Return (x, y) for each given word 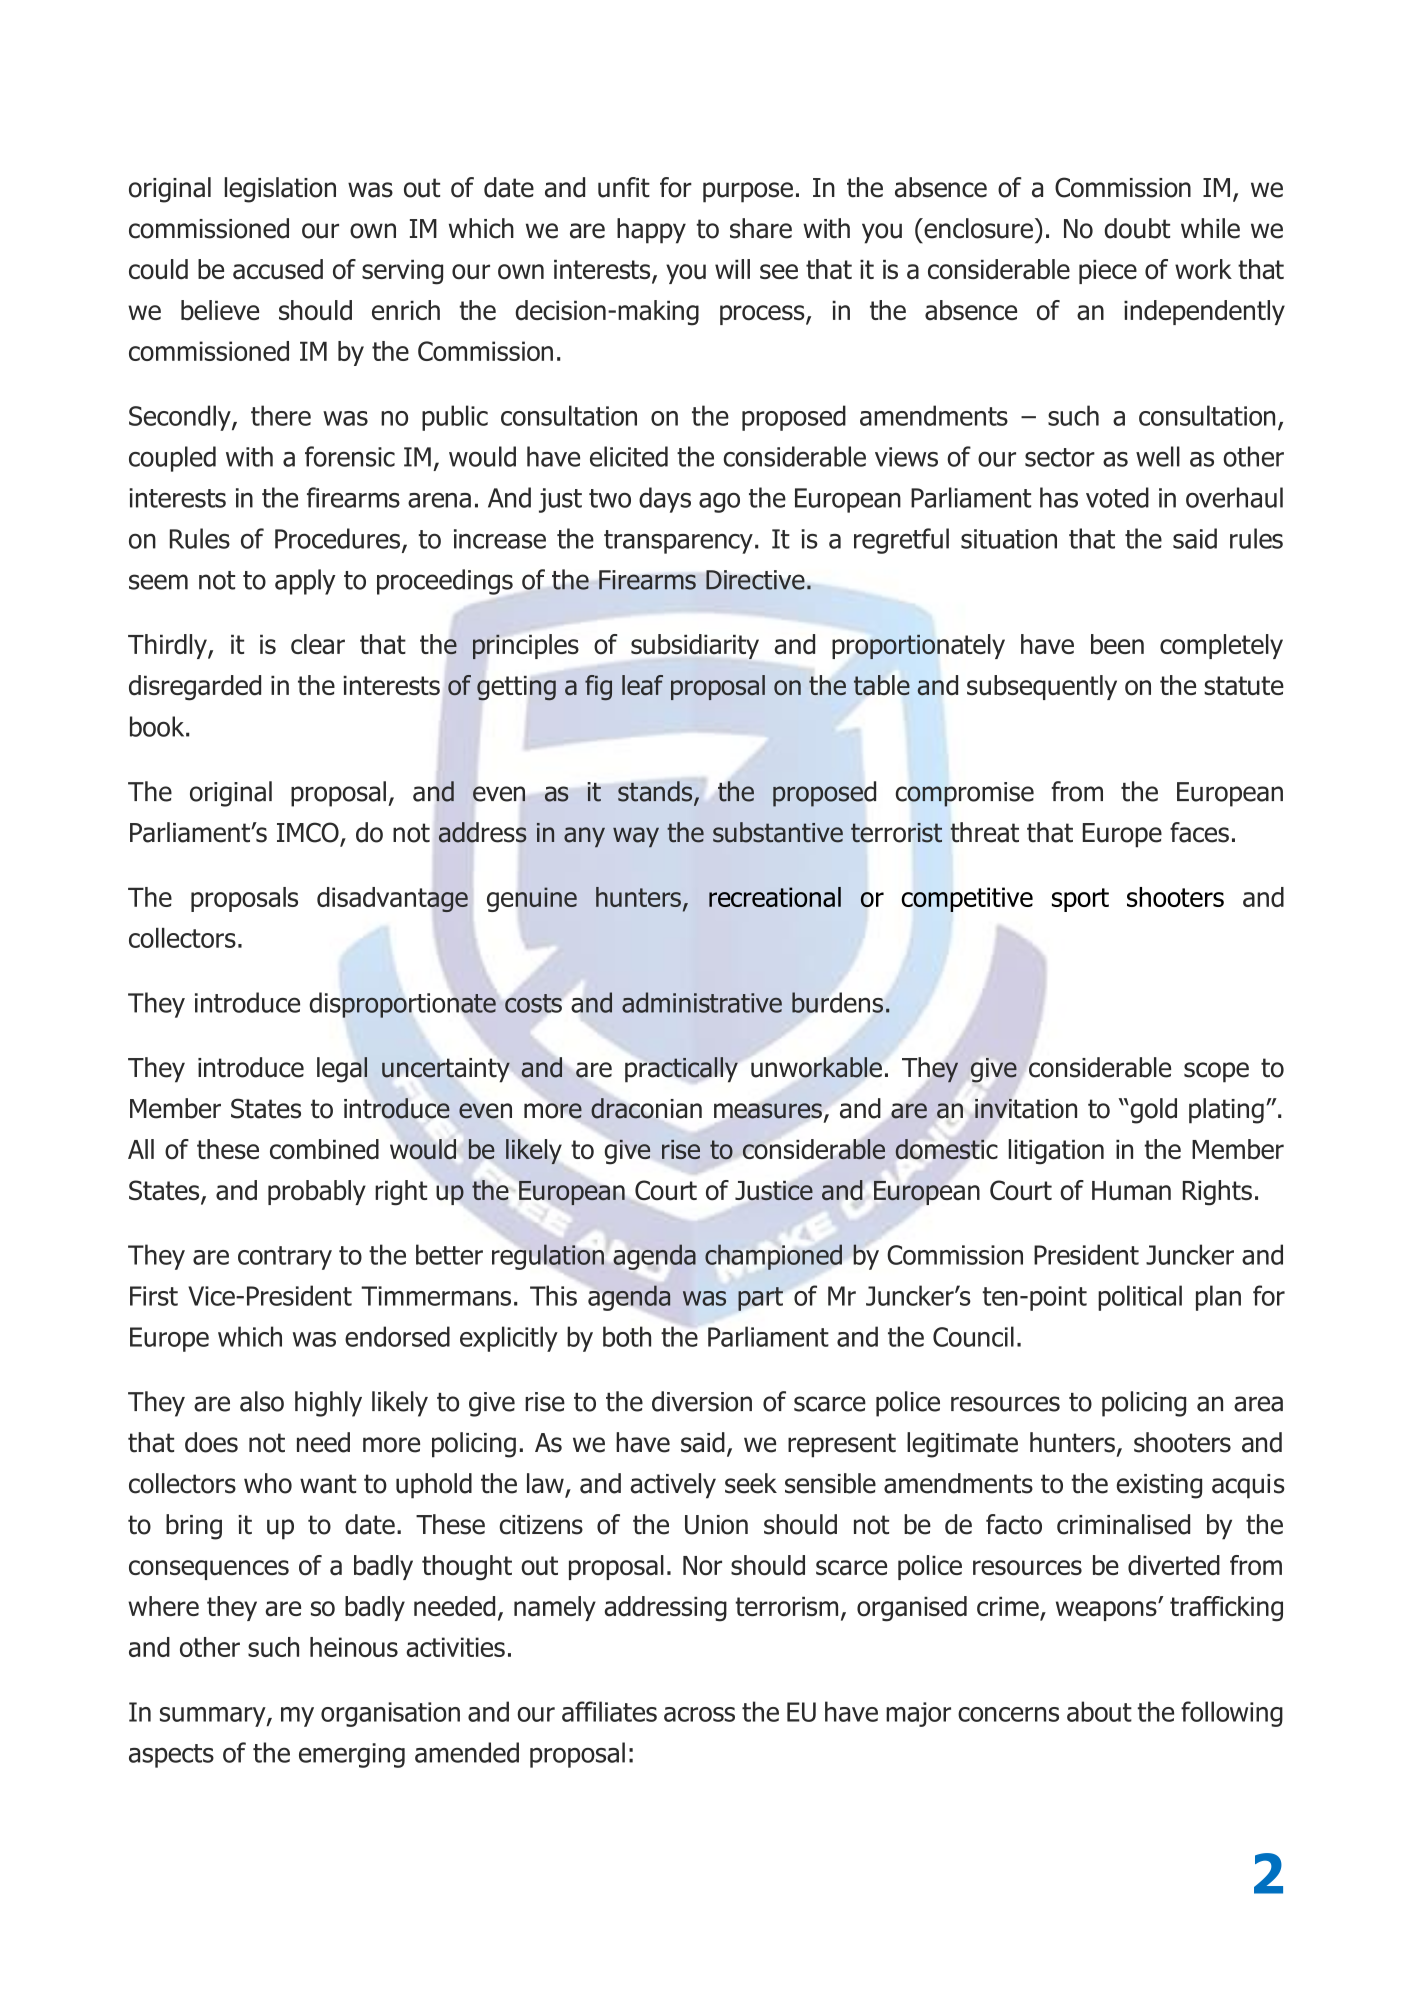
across (699, 1714)
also (262, 1401)
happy (651, 231)
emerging (352, 1755)
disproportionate (403, 1005)
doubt (1137, 228)
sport (1080, 900)
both (627, 1336)
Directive (755, 580)
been (1117, 644)
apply (305, 582)
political (1140, 1298)
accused (278, 269)
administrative (702, 1002)
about (1099, 1711)
